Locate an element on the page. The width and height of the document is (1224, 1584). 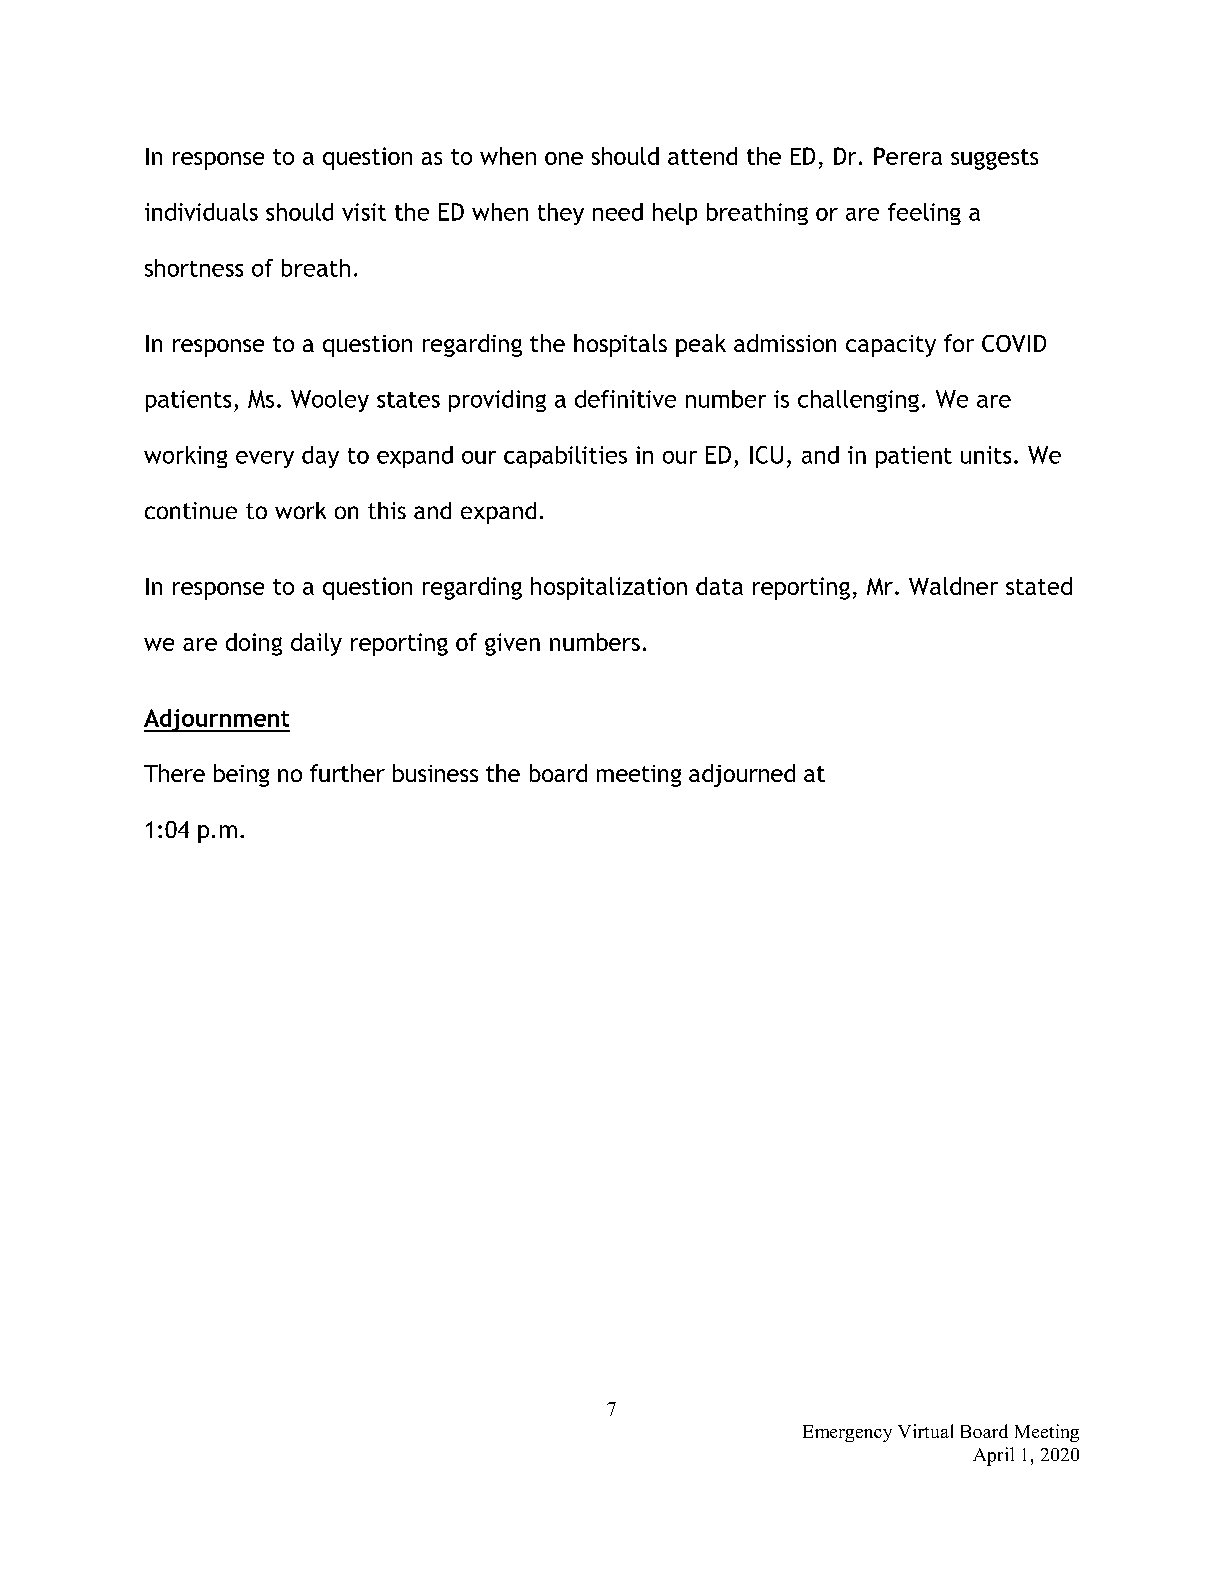
business is located at coordinates (435, 773).
